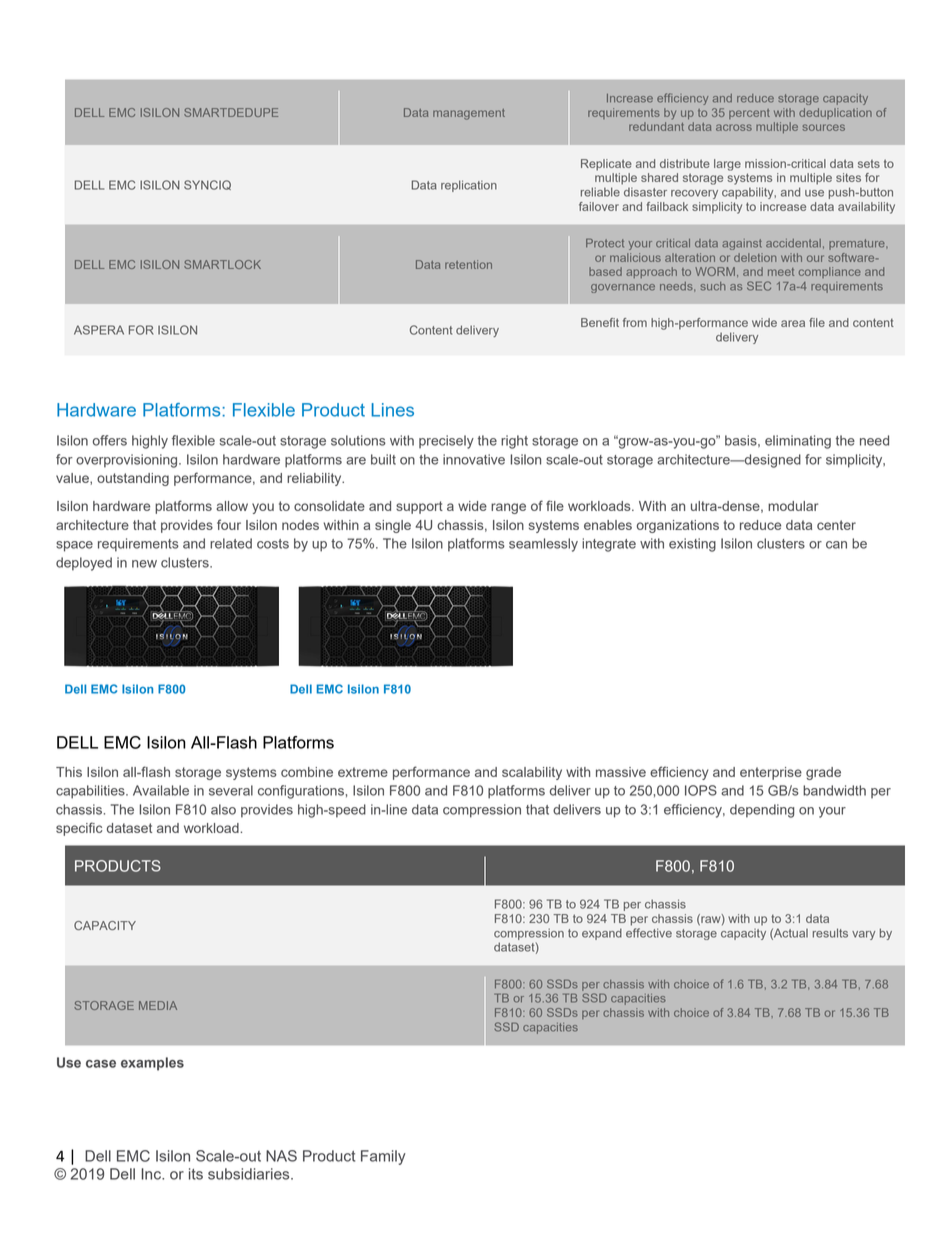  What do you see at coordinates (161, 790) in the page?
I see `Available` at bounding box center [161, 790].
